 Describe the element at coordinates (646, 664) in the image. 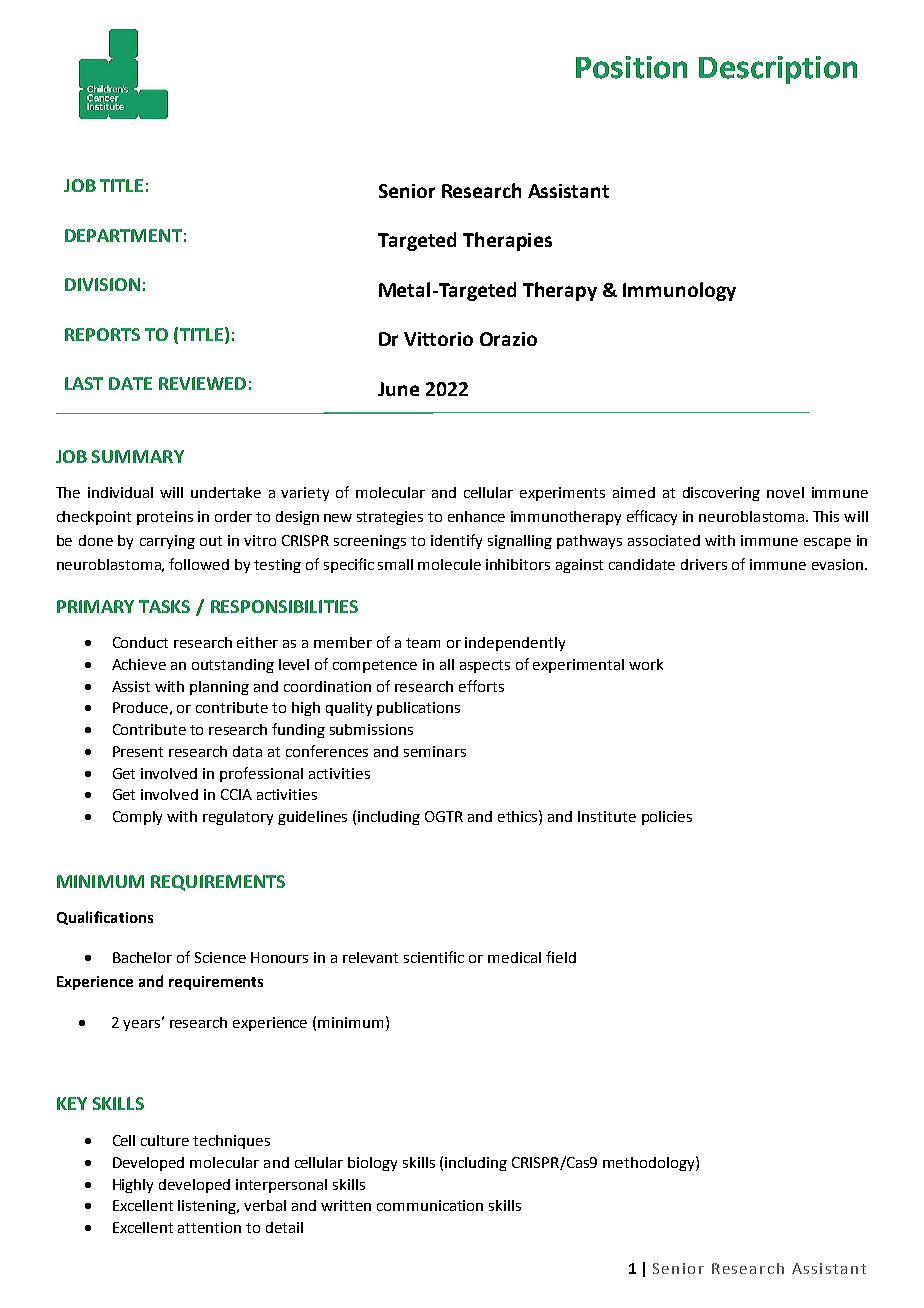

I see `work` at that location.
